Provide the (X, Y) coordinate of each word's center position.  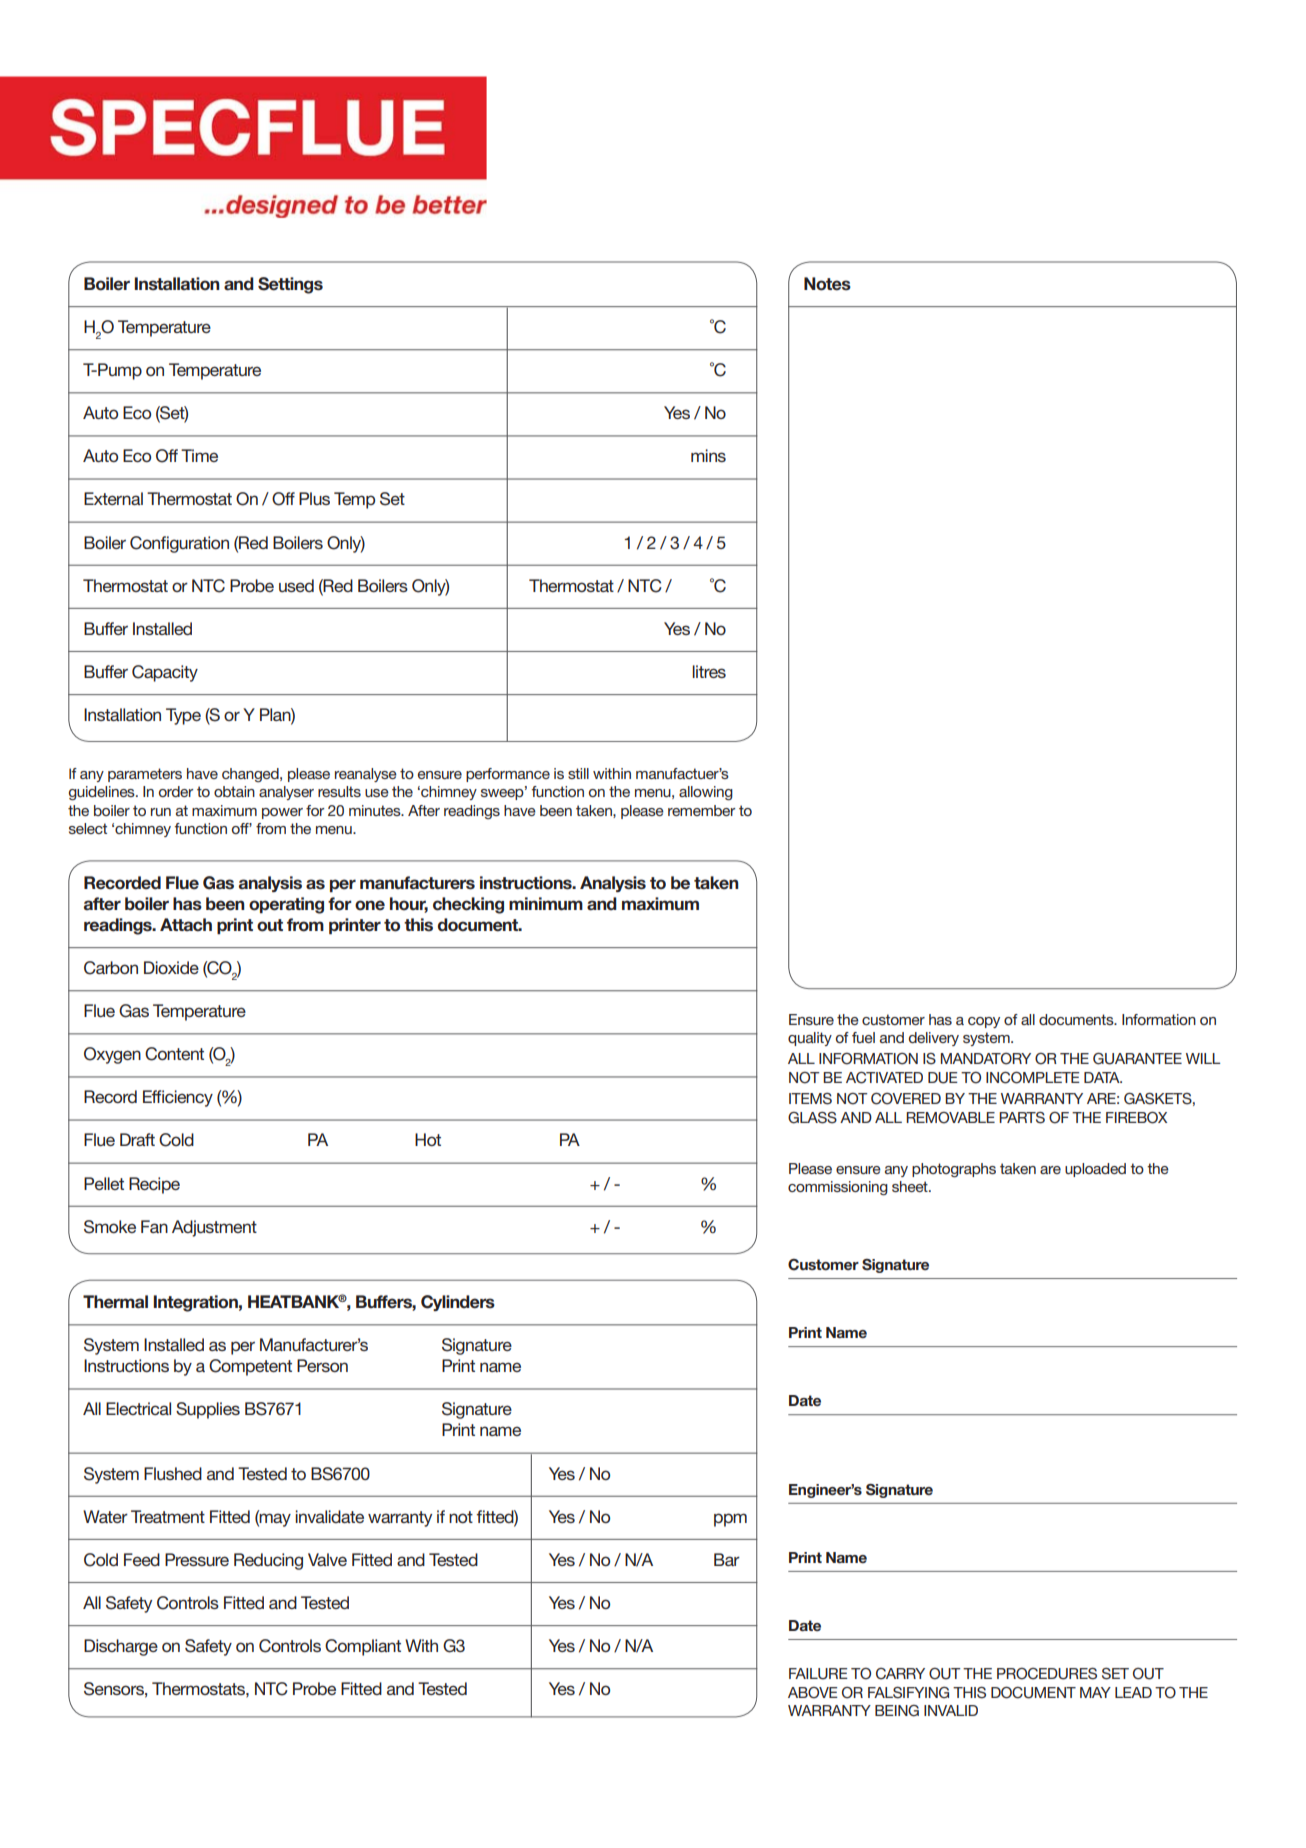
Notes (827, 284)
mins (708, 455)
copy (984, 1022)
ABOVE (813, 1693)
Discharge (121, 1647)
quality (810, 1039)
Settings (290, 285)
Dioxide (171, 967)
